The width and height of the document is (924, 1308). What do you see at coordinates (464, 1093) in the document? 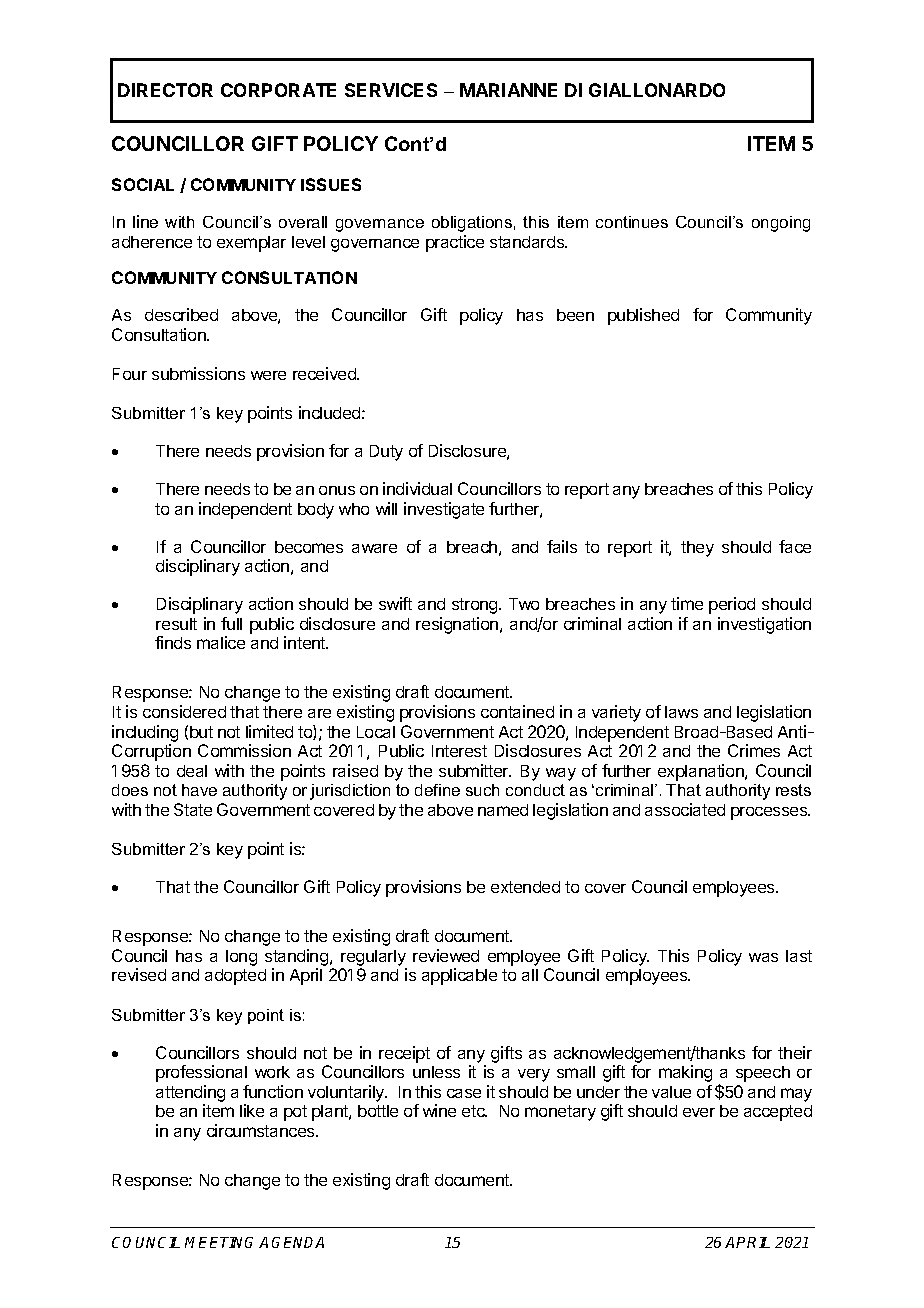
I see `case` at bounding box center [464, 1093].
